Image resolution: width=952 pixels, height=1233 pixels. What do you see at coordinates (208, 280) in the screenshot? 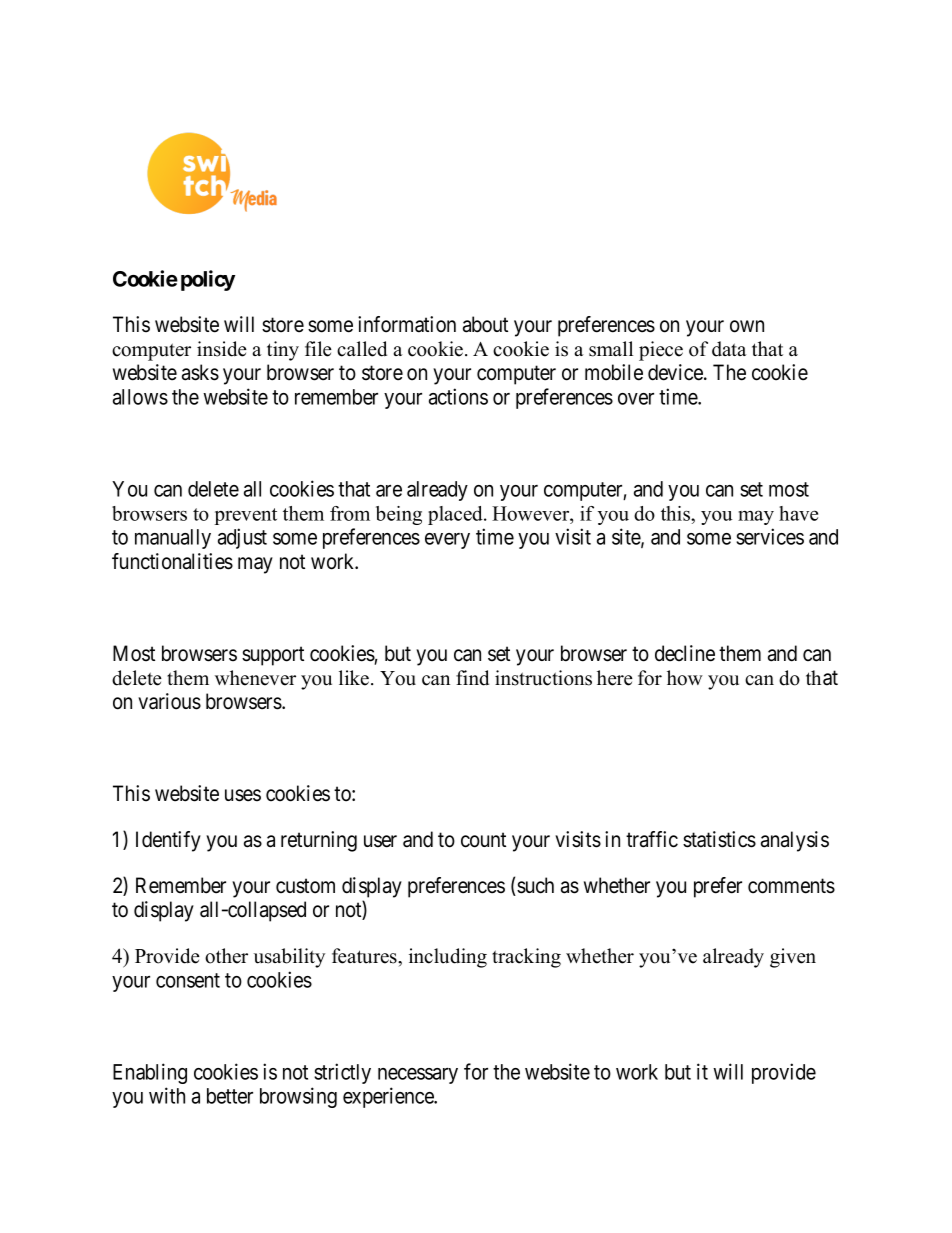
I see `policy` at bounding box center [208, 280].
